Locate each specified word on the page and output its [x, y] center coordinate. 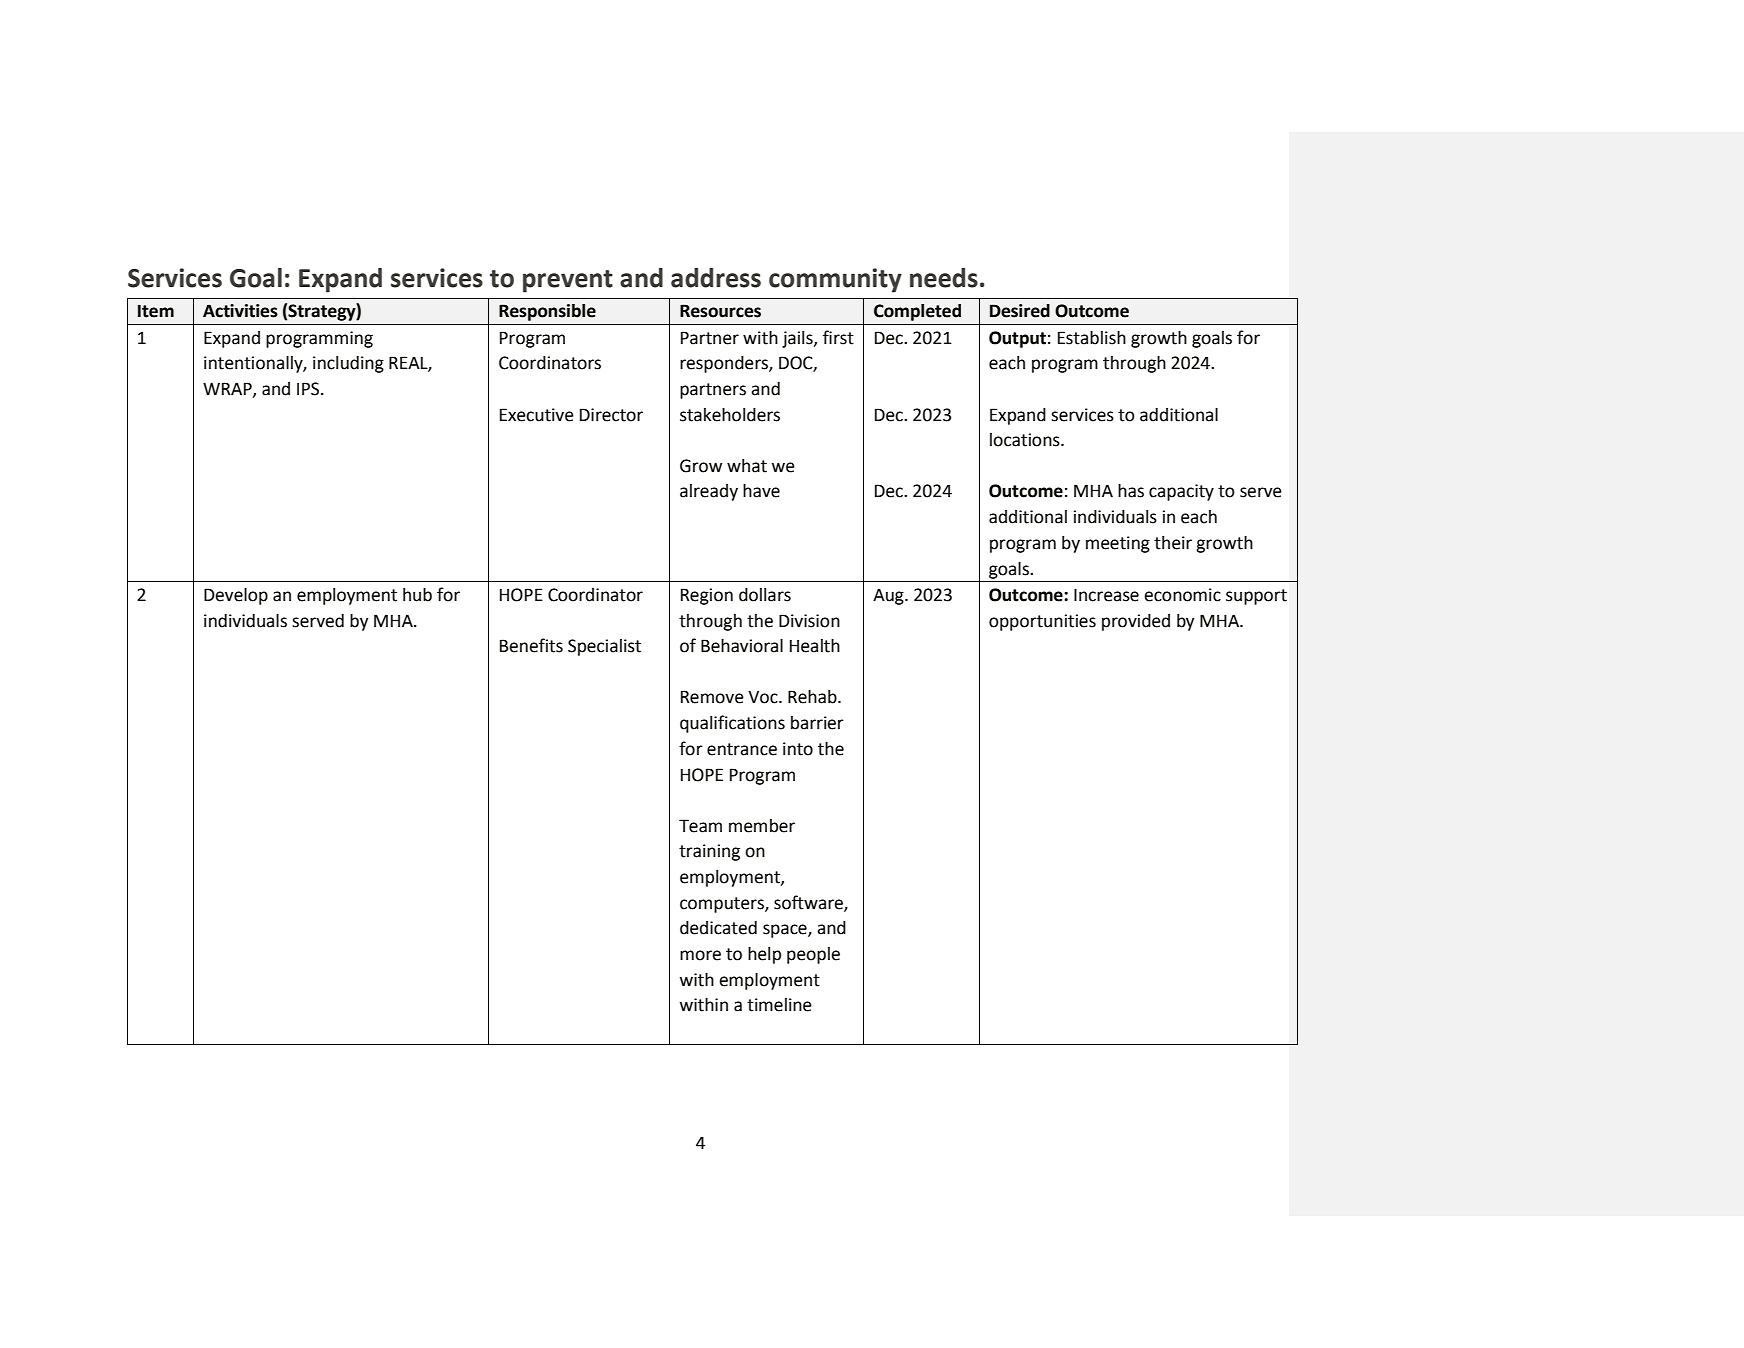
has [1131, 491]
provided [1136, 622]
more [700, 955]
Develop [236, 596]
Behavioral [742, 646]
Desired [1020, 311]
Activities [240, 311]
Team [700, 826]
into [798, 749]
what [747, 466]
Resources [720, 311]
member [762, 826]
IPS [309, 389]
